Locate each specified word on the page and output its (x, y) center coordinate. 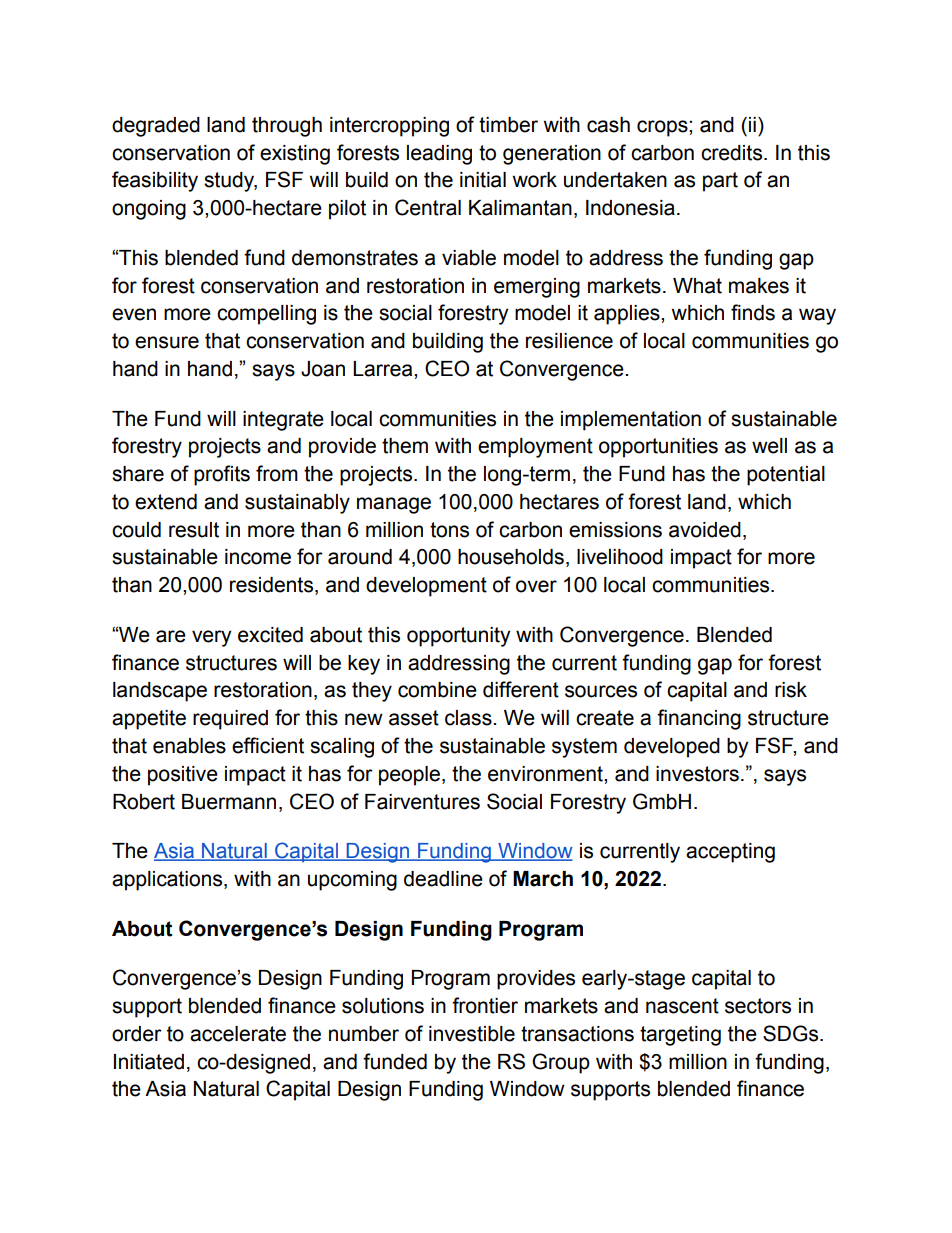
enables (189, 746)
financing (699, 719)
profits (222, 475)
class (469, 718)
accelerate (238, 1034)
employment (535, 448)
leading (439, 155)
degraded (156, 127)
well (769, 446)
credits (733, 153)
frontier (485, 1005)
